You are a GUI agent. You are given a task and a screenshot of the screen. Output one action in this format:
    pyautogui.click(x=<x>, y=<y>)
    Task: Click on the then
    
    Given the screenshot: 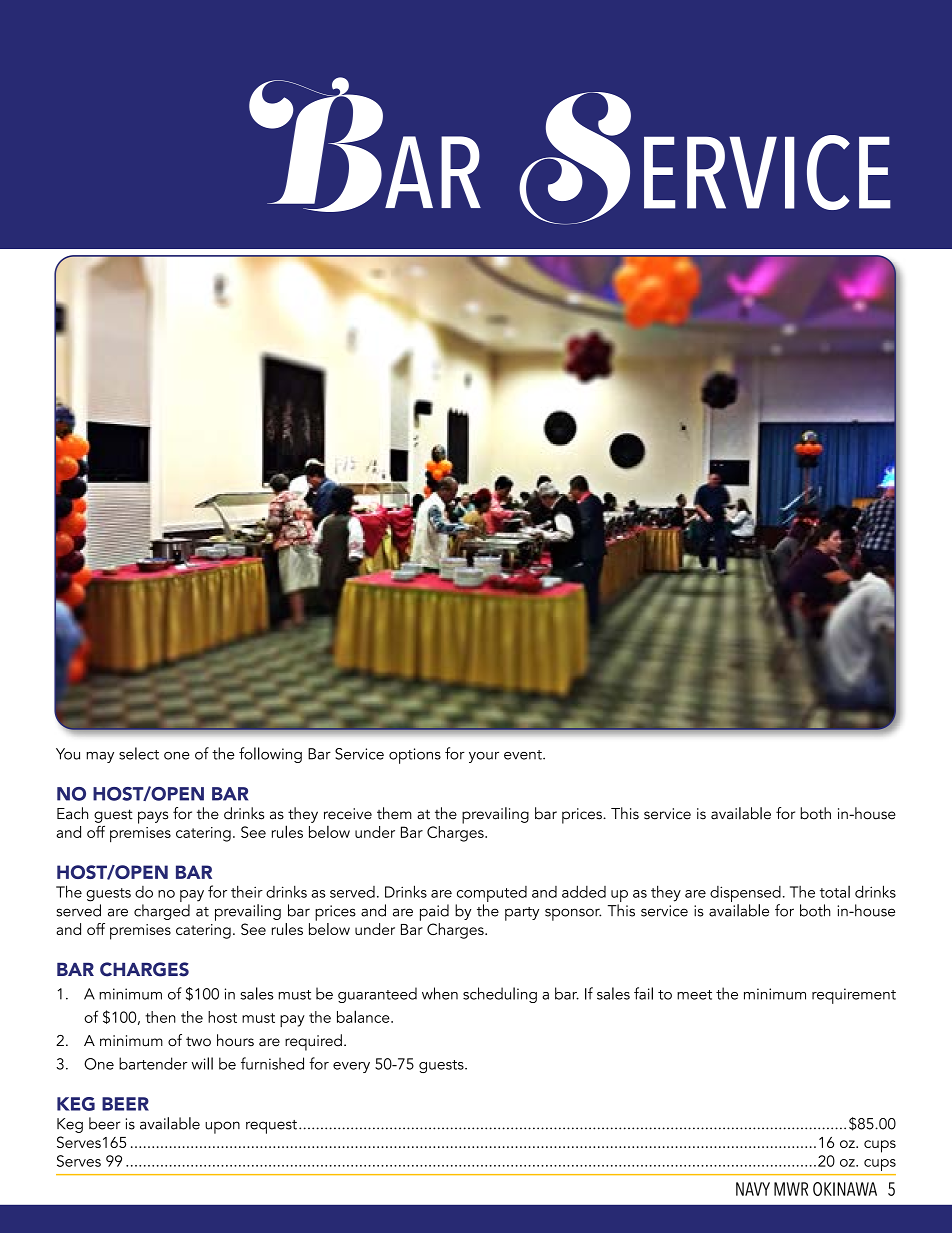 What is the action you would take?
    pyautogui.click(x=160, y=1017)
